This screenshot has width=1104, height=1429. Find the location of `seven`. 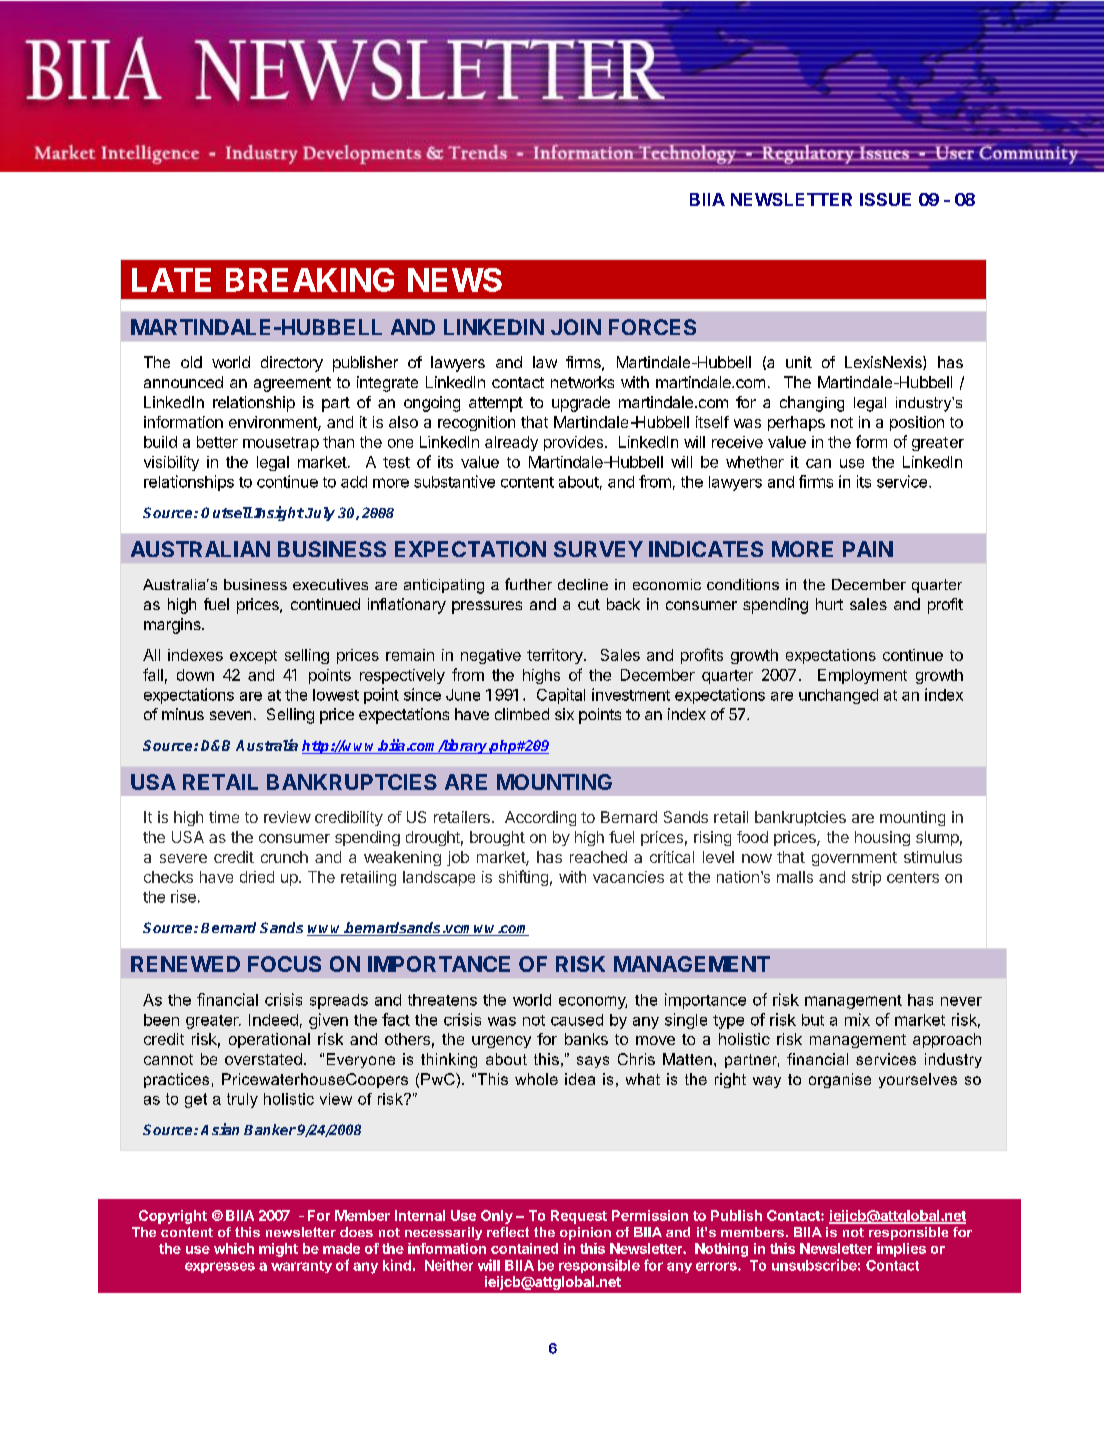

seven is located at coordinates (230, 715).
